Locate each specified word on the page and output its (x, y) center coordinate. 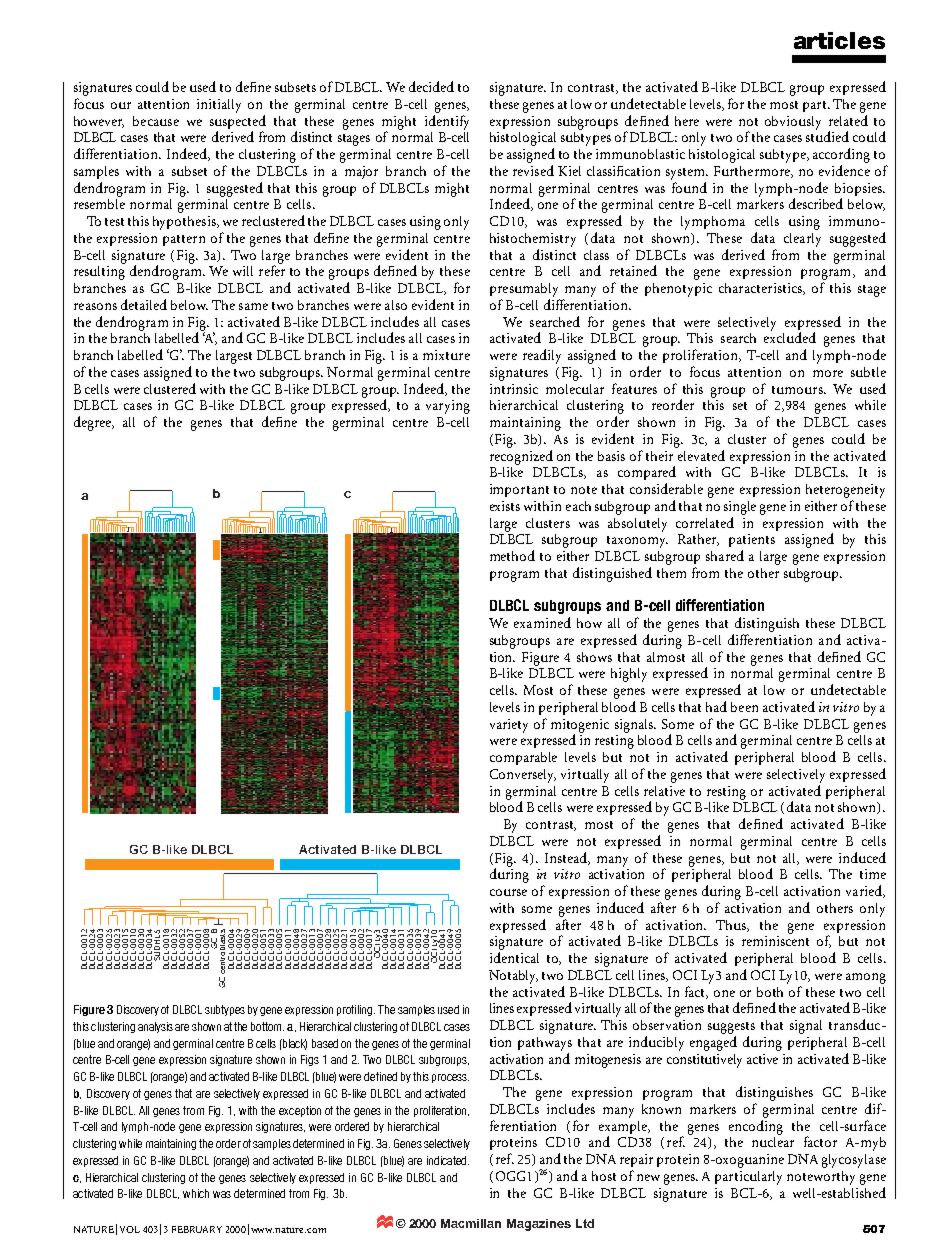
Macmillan (471, 1223)
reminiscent (775, 941)
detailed (144, 304)
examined (542, 622)
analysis (155, 1027)
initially (219, 106)
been (744, 707)
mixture (446, 355)
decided (431, 86)
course (508, 892)
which (196, 1193)
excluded (790, 336)
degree (94, 423)
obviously (793, 123)
